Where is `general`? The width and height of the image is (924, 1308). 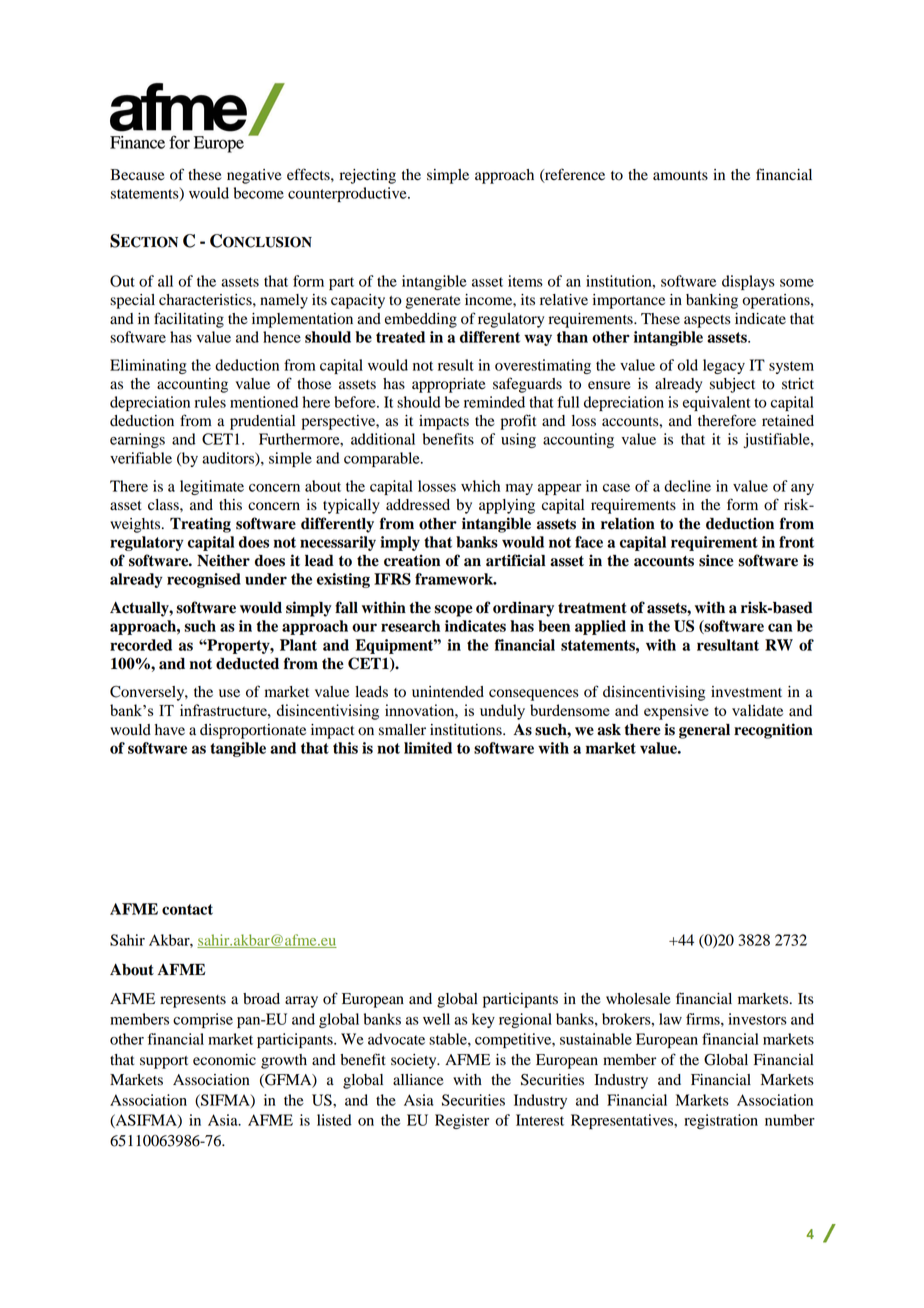
general is located at coordinates (704, 731).
